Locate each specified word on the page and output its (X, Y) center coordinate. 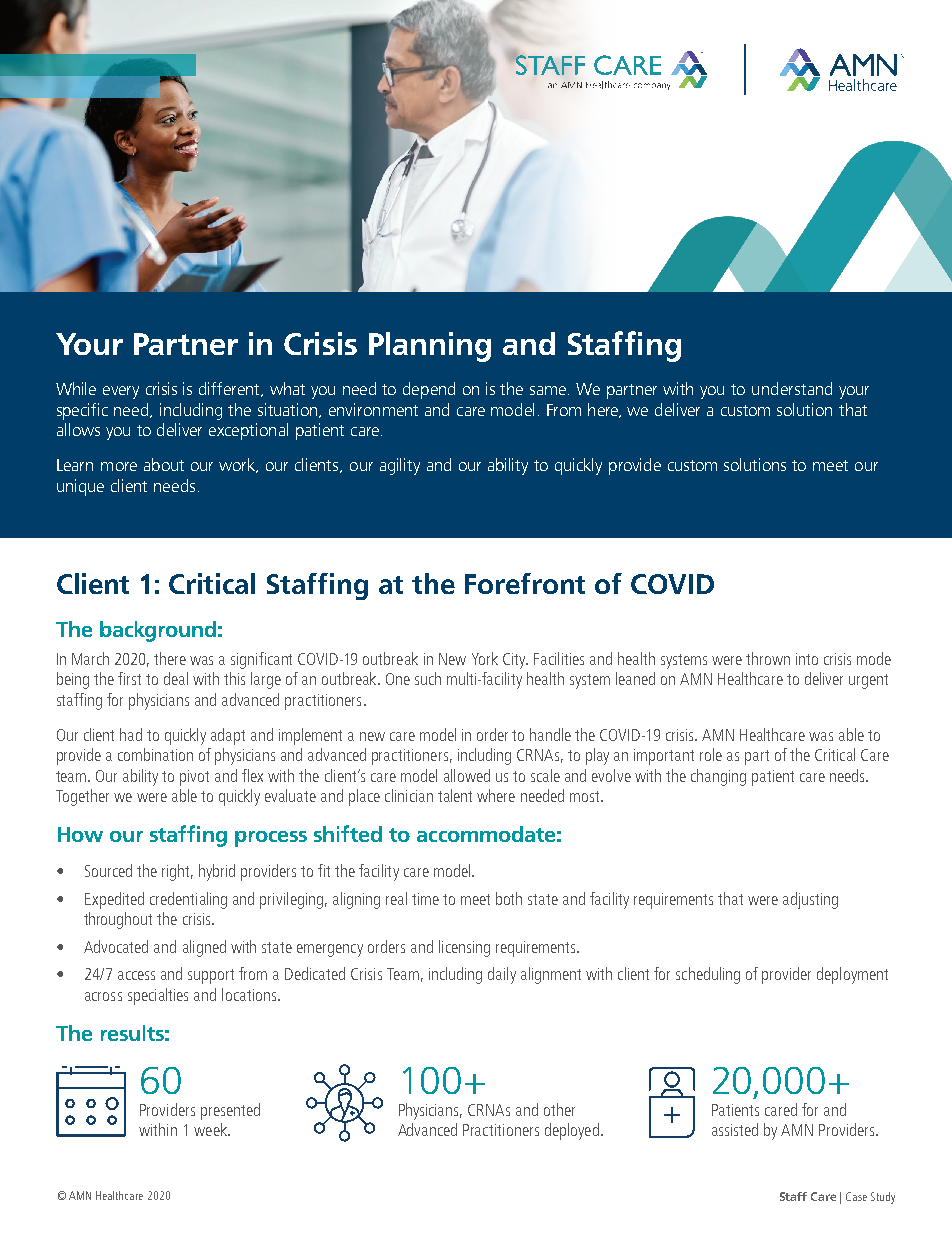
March (90, 658)
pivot (194, 778)
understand (792, 388)
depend (429, 390)
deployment (852, 975)
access (136, 975)
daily (502, 975)
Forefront (525, 583)
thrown (768, 658)
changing (718, 777)
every (121, 392)
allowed (467, 775)
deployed (572, 1131)
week (211, 1129)
